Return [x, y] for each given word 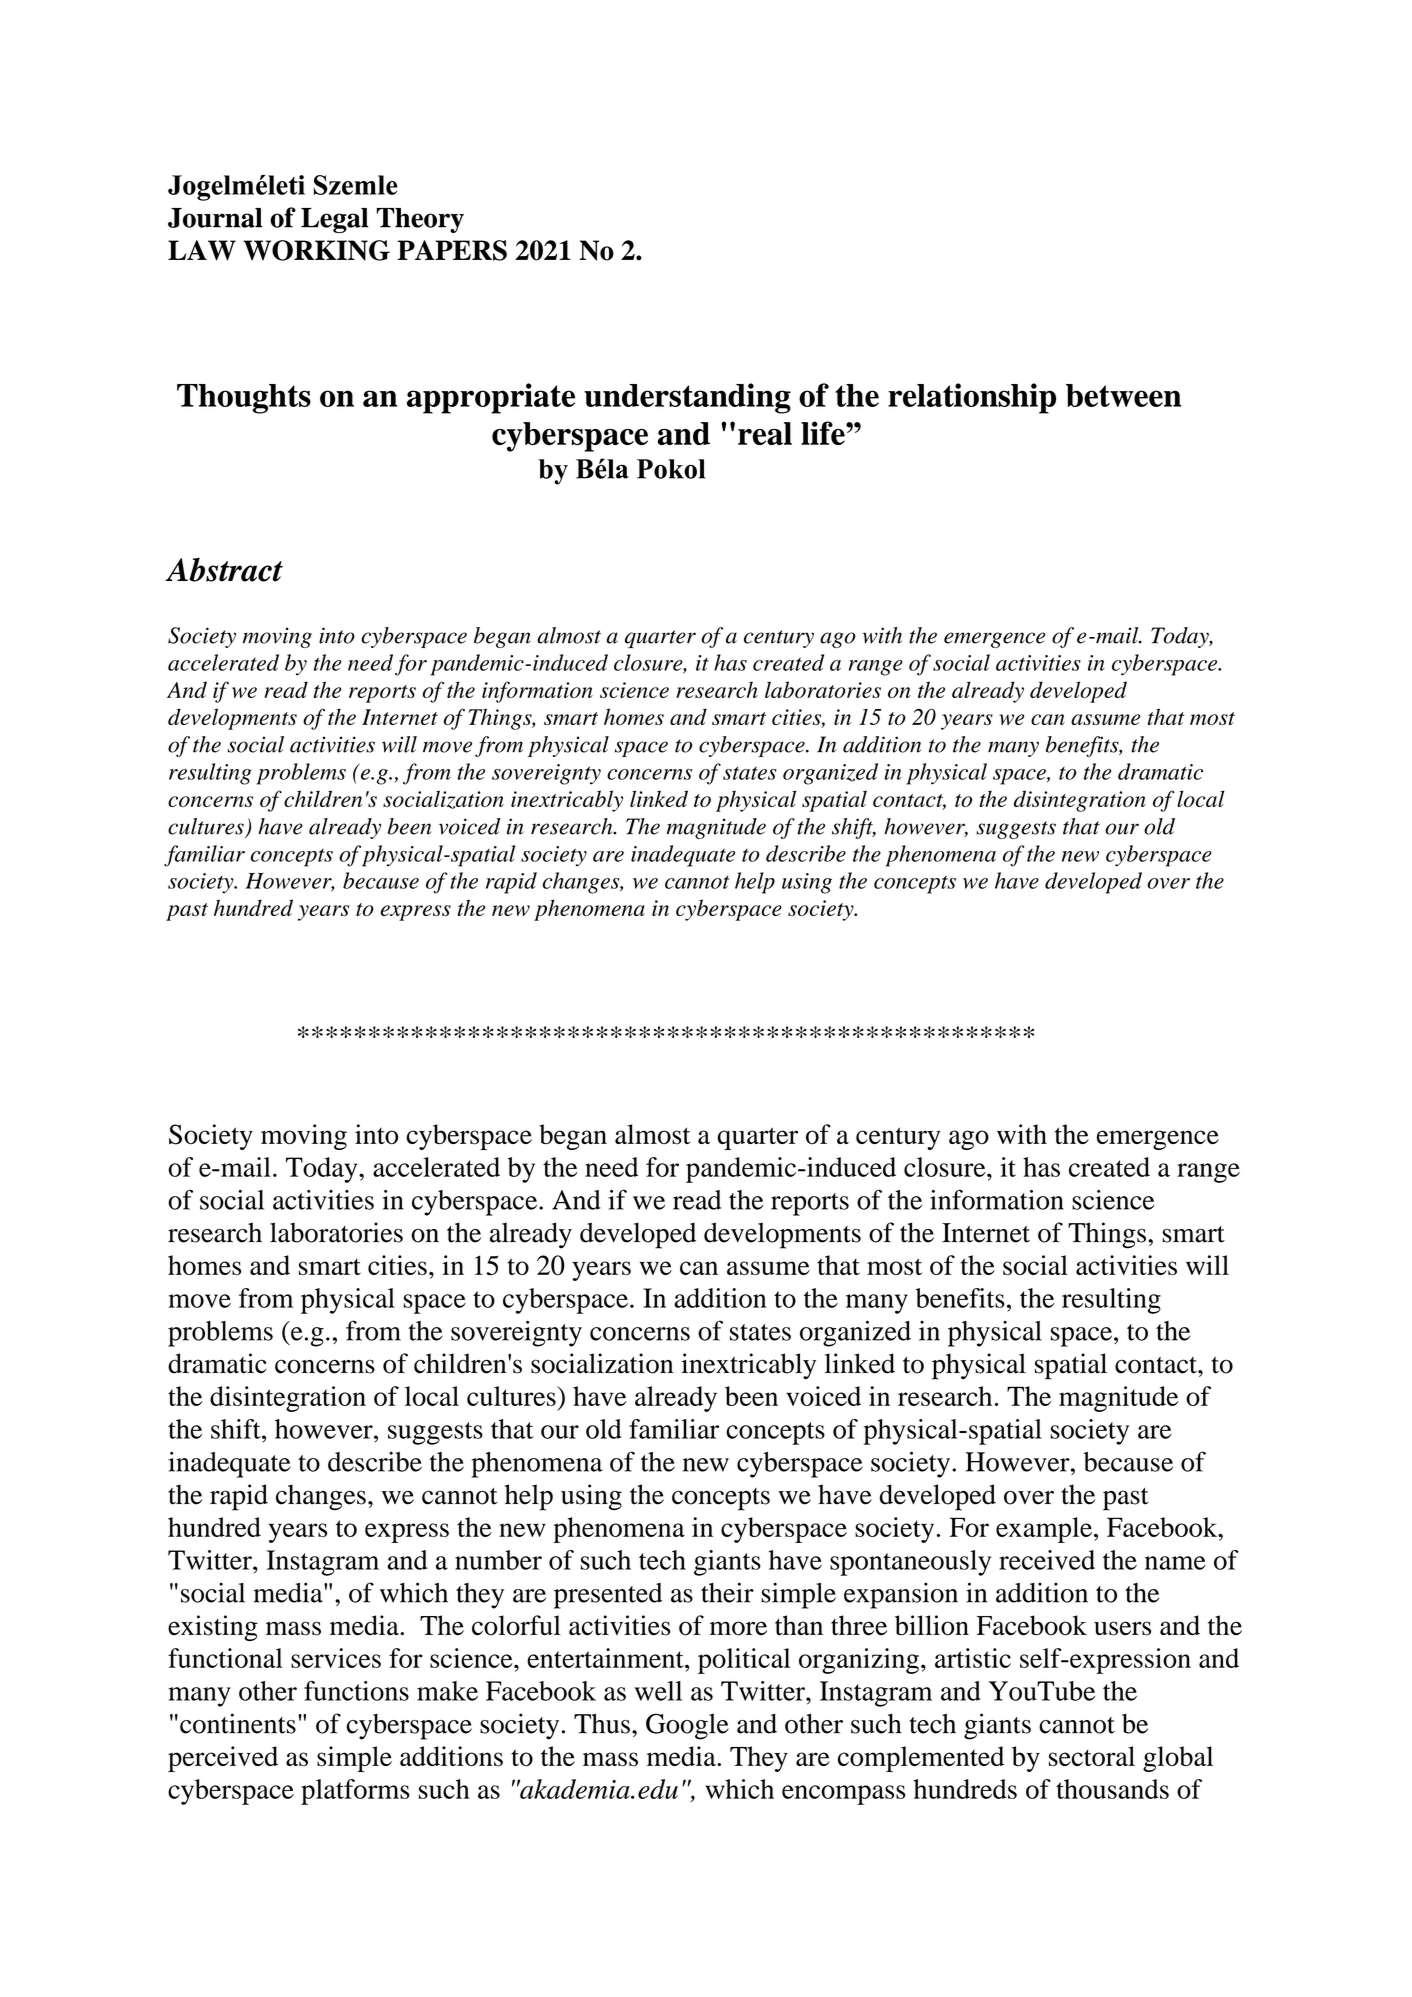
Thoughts [244, 399]
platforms [355, 1792]
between [1123, 395]
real [765, 433]
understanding [687, 398]
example [1044, 1530]
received [1047, 1560]
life [824, 433]
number [498, 1560]
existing [213, 1628]
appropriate [491, 398]
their [727, 1592]
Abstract [224, 570]
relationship [972, 398]
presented [608, 1596]
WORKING [316, 250]
